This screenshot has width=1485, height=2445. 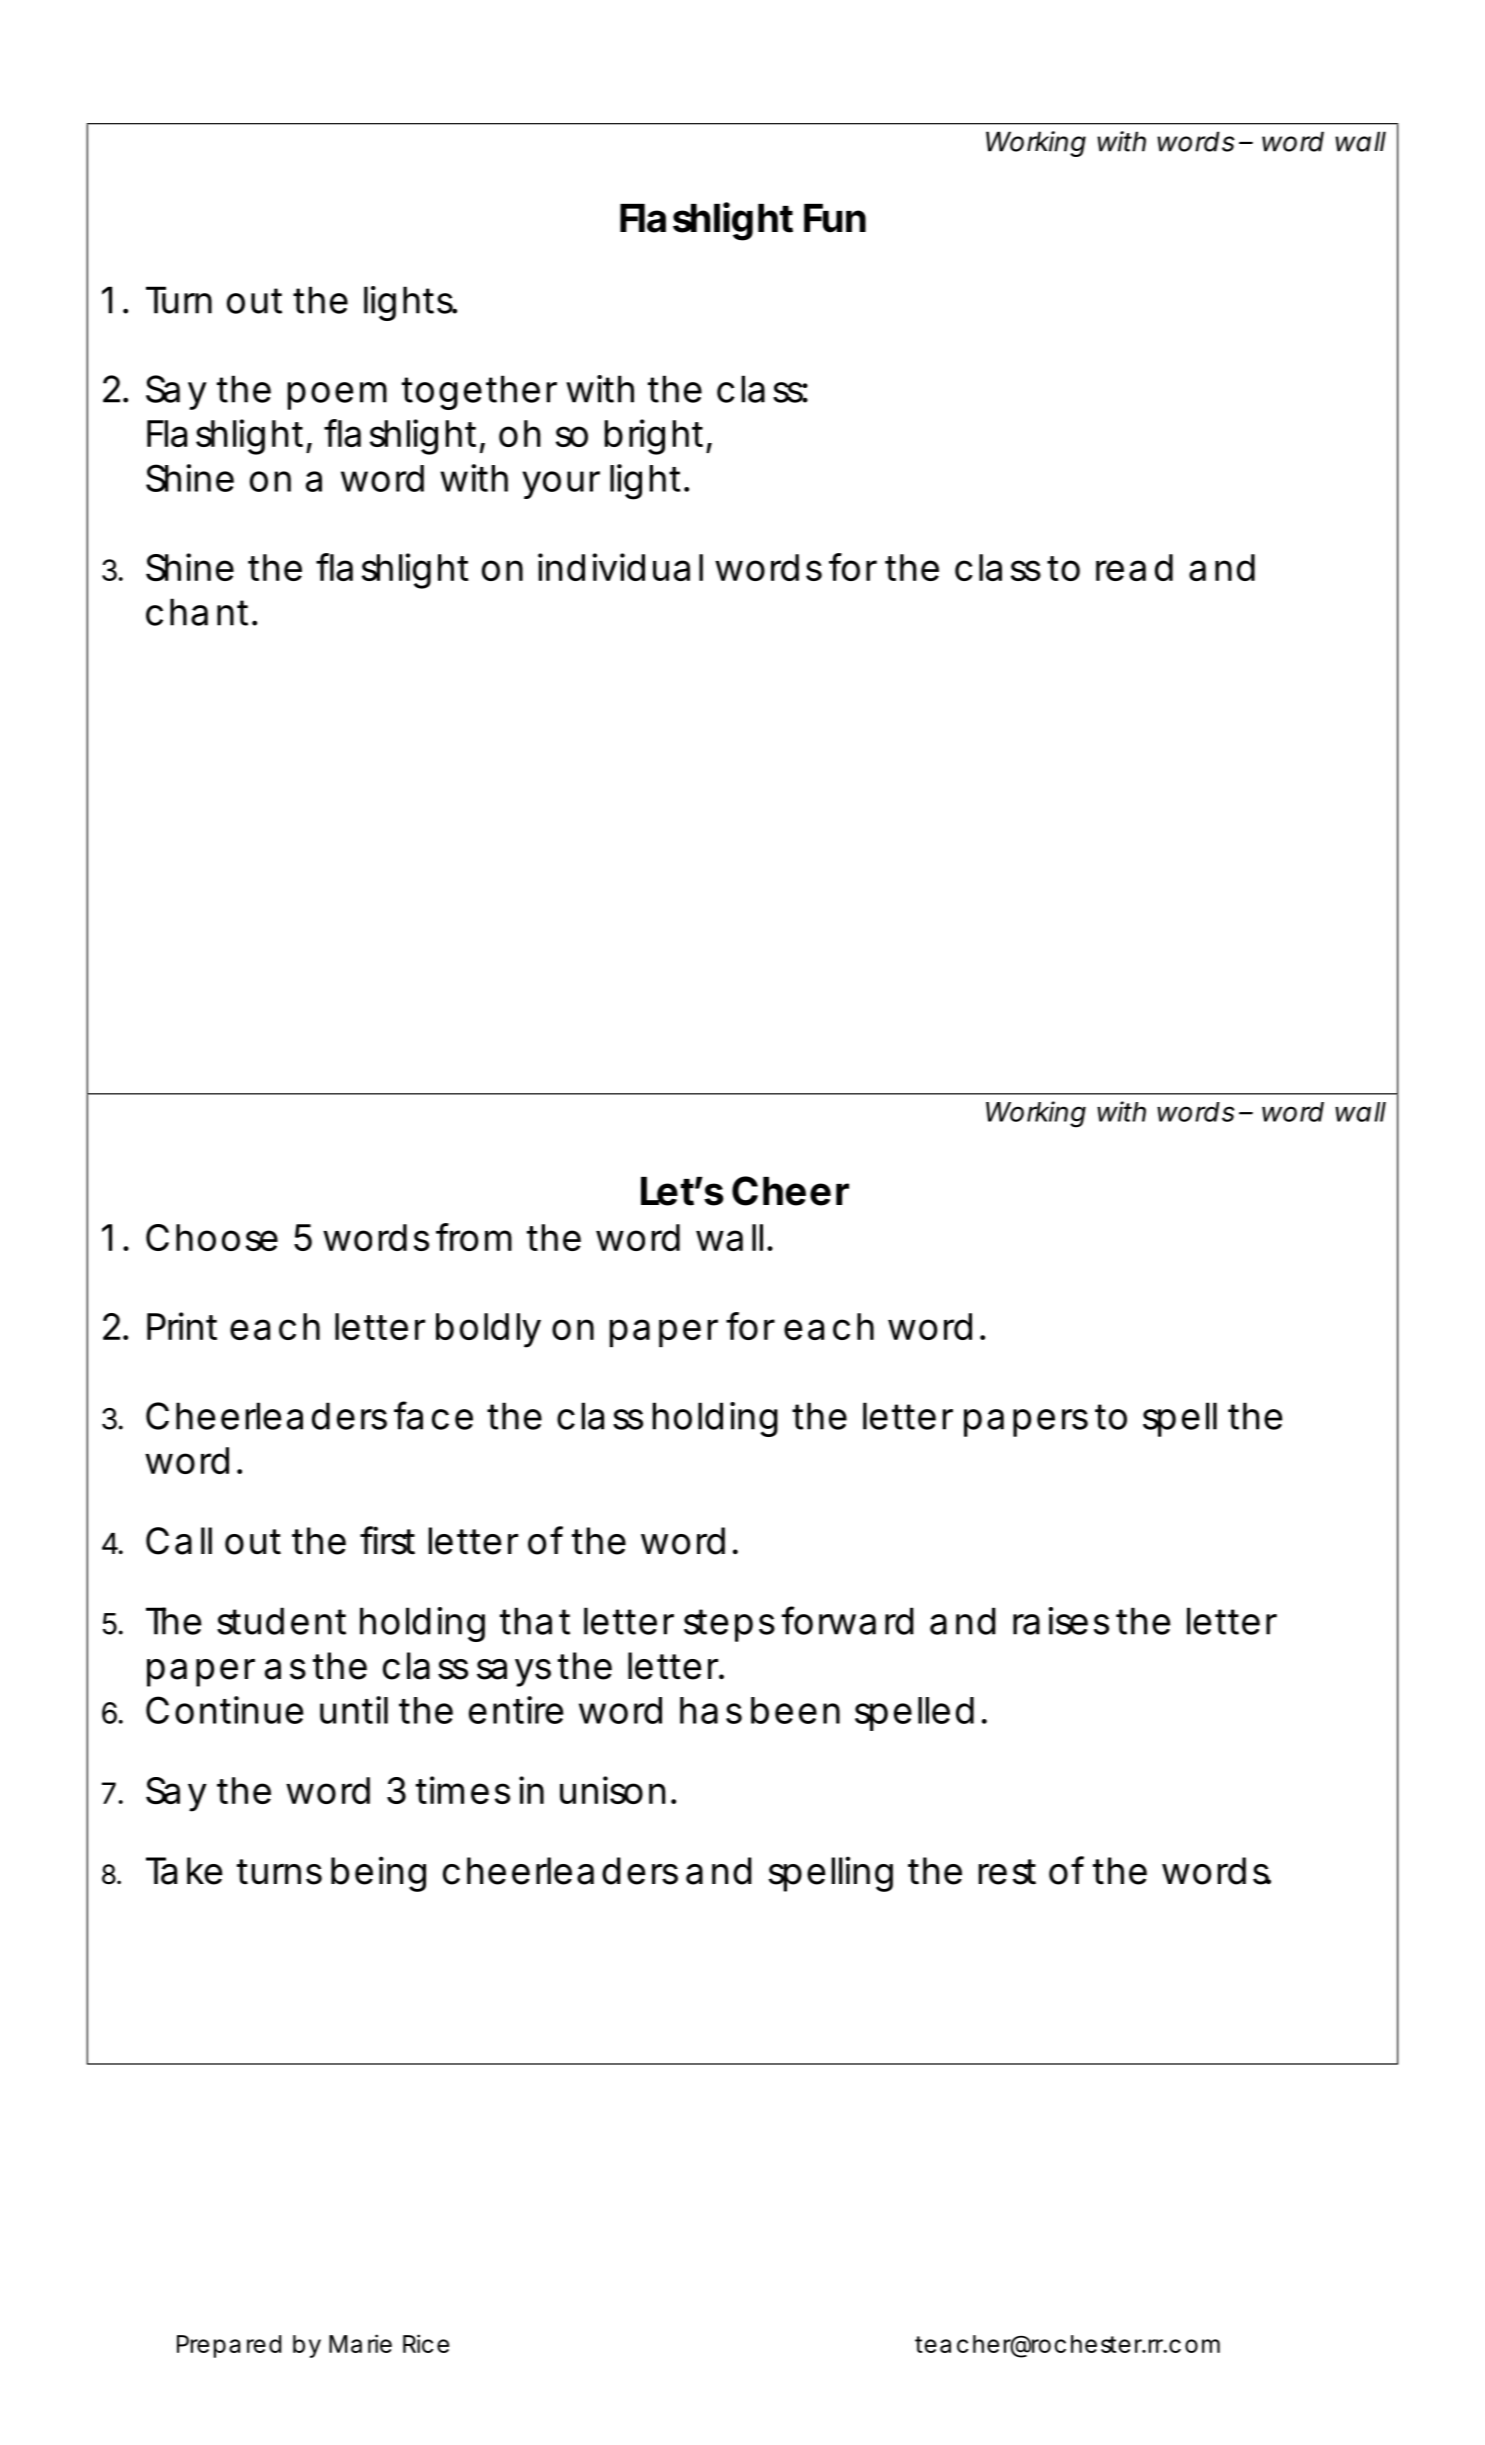 I want to click on from, so click(x=474, y=1237).
